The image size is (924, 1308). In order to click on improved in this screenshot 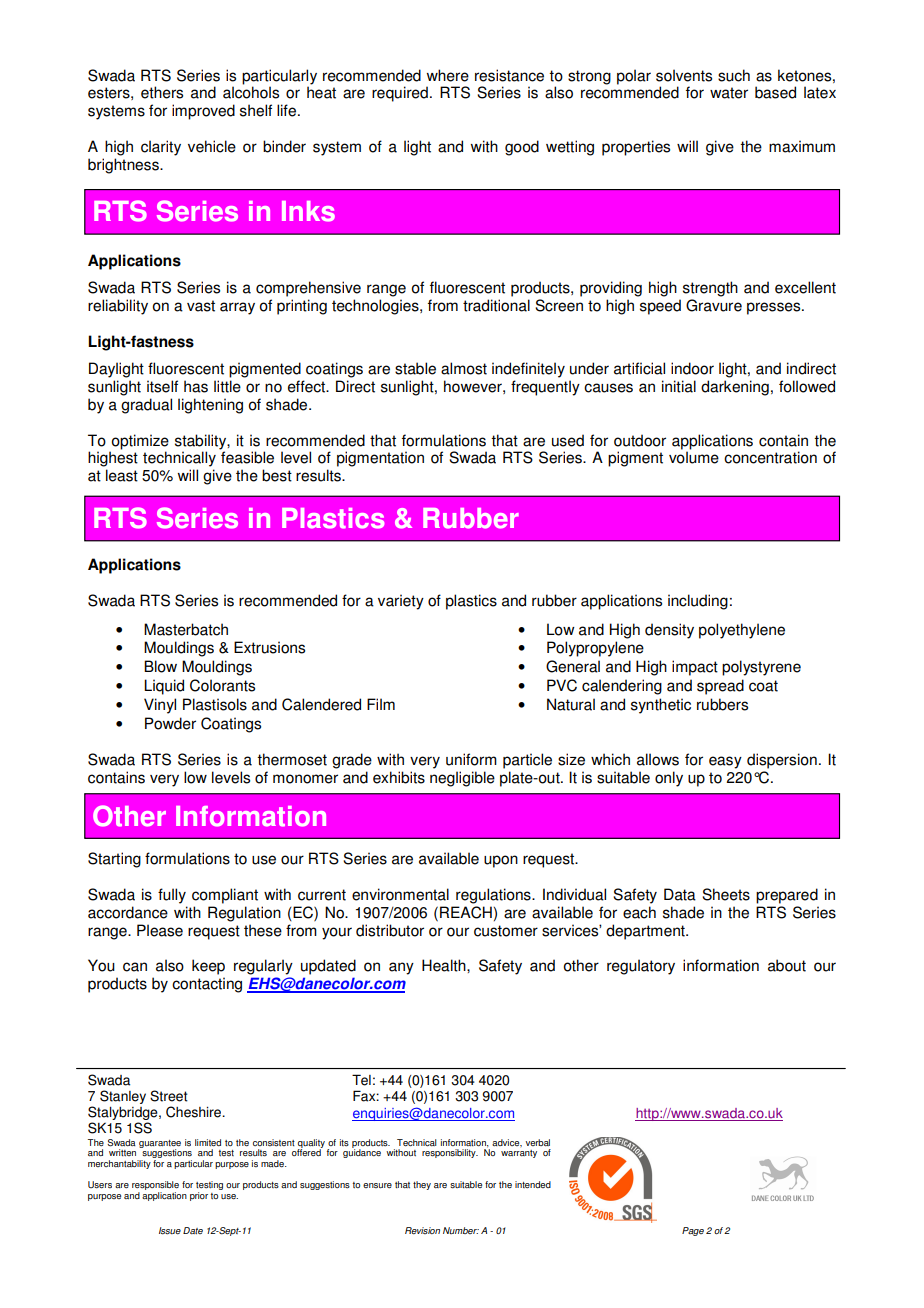, I will do `click(203, 112)`.
